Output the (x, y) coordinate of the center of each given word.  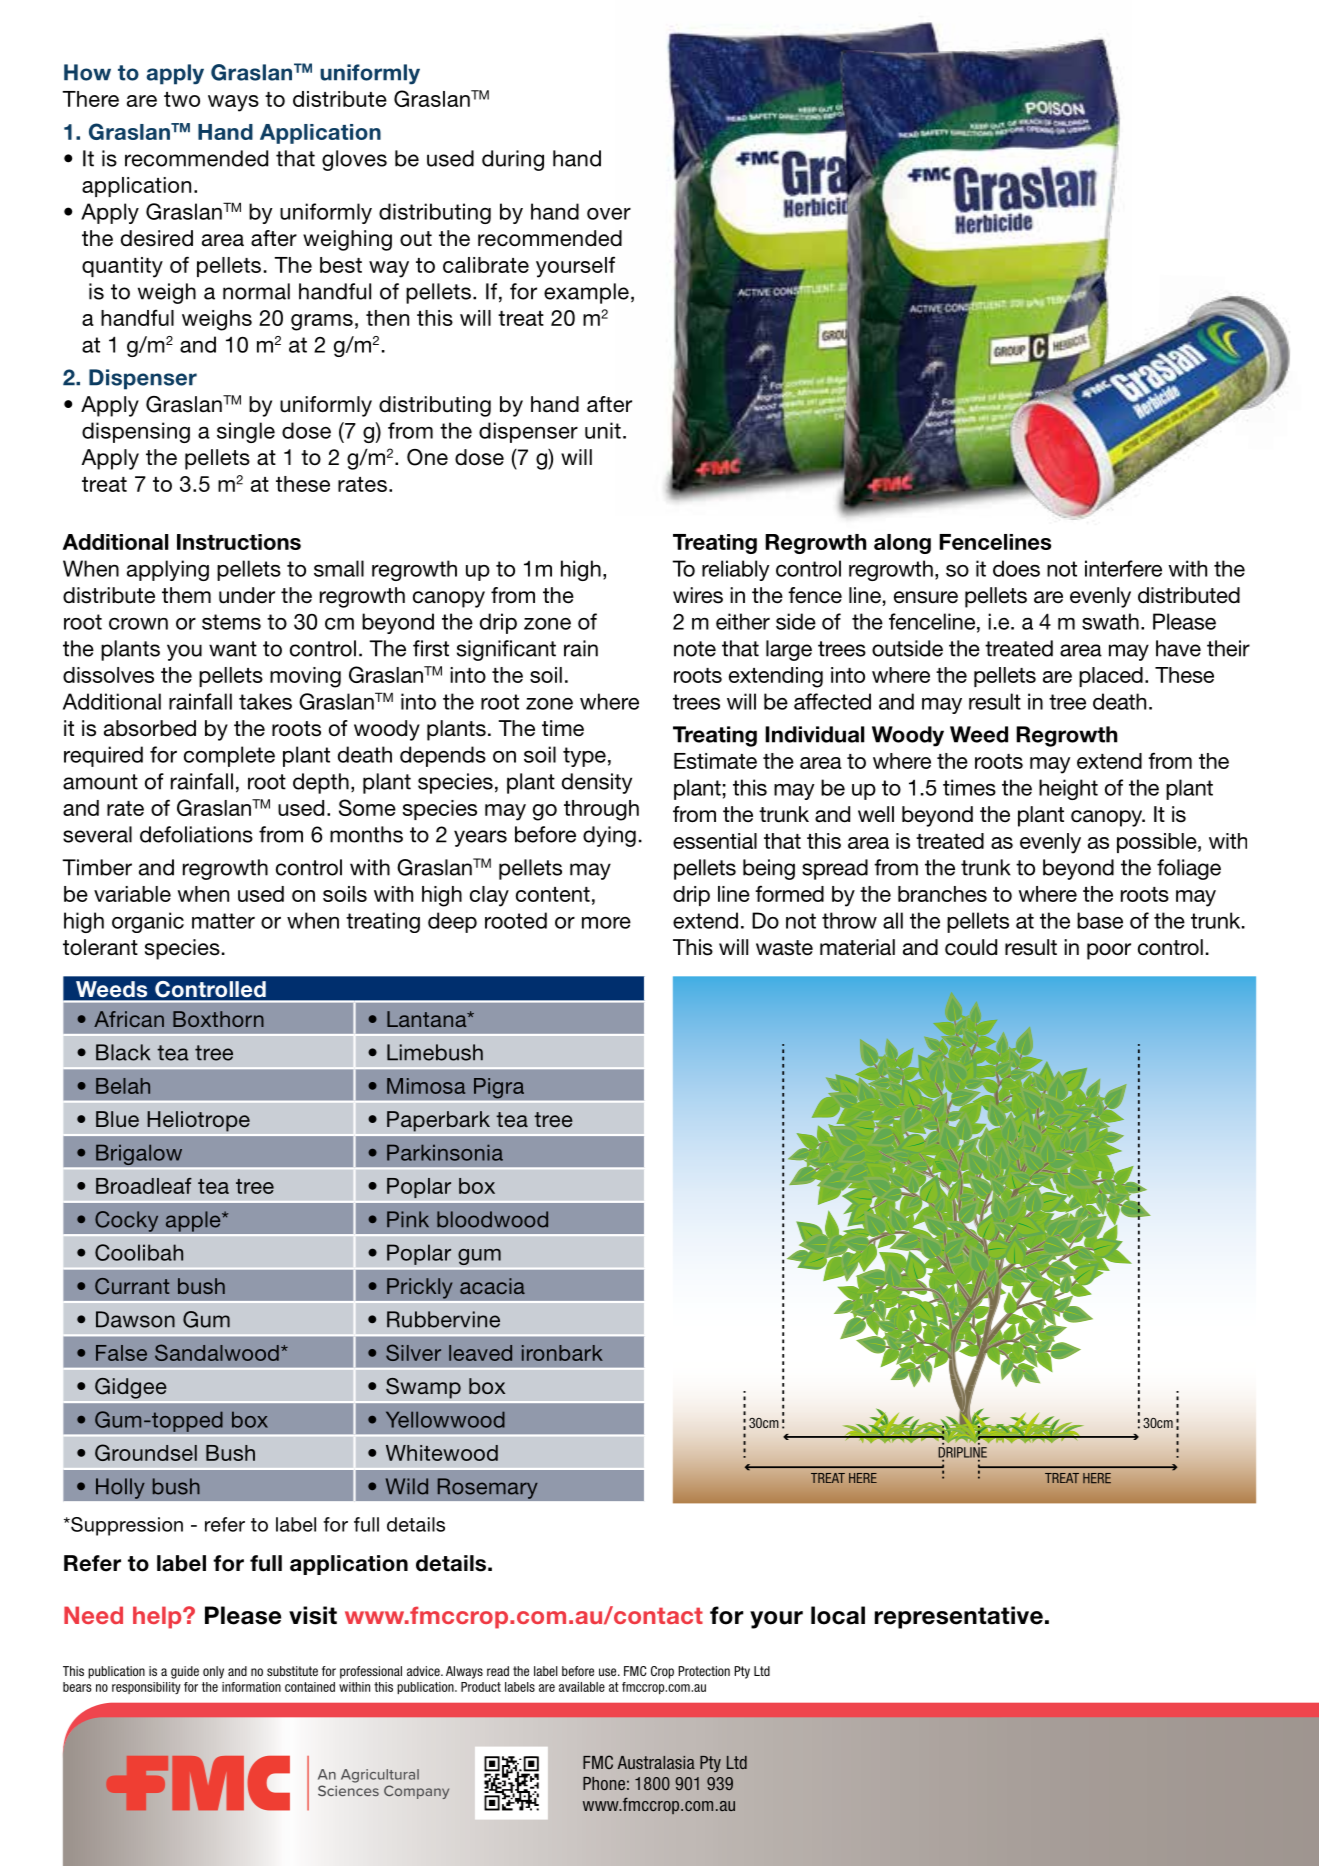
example (586, 293)
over (609, 214)
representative (959, 1617)
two (182, 99)
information (251, 1687)
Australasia (656, 1762)
